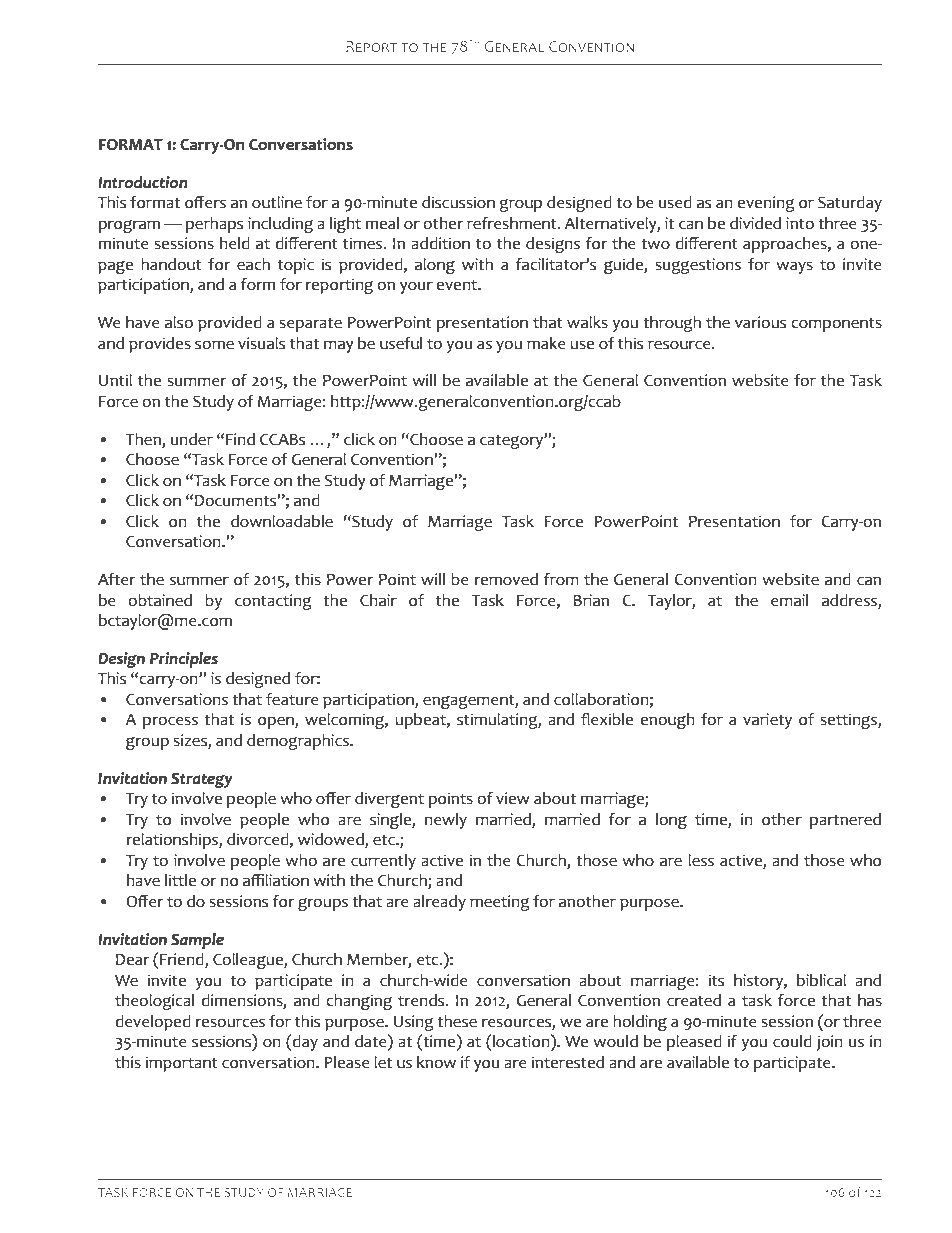  I want to click on obtained, so click(160, 600).
